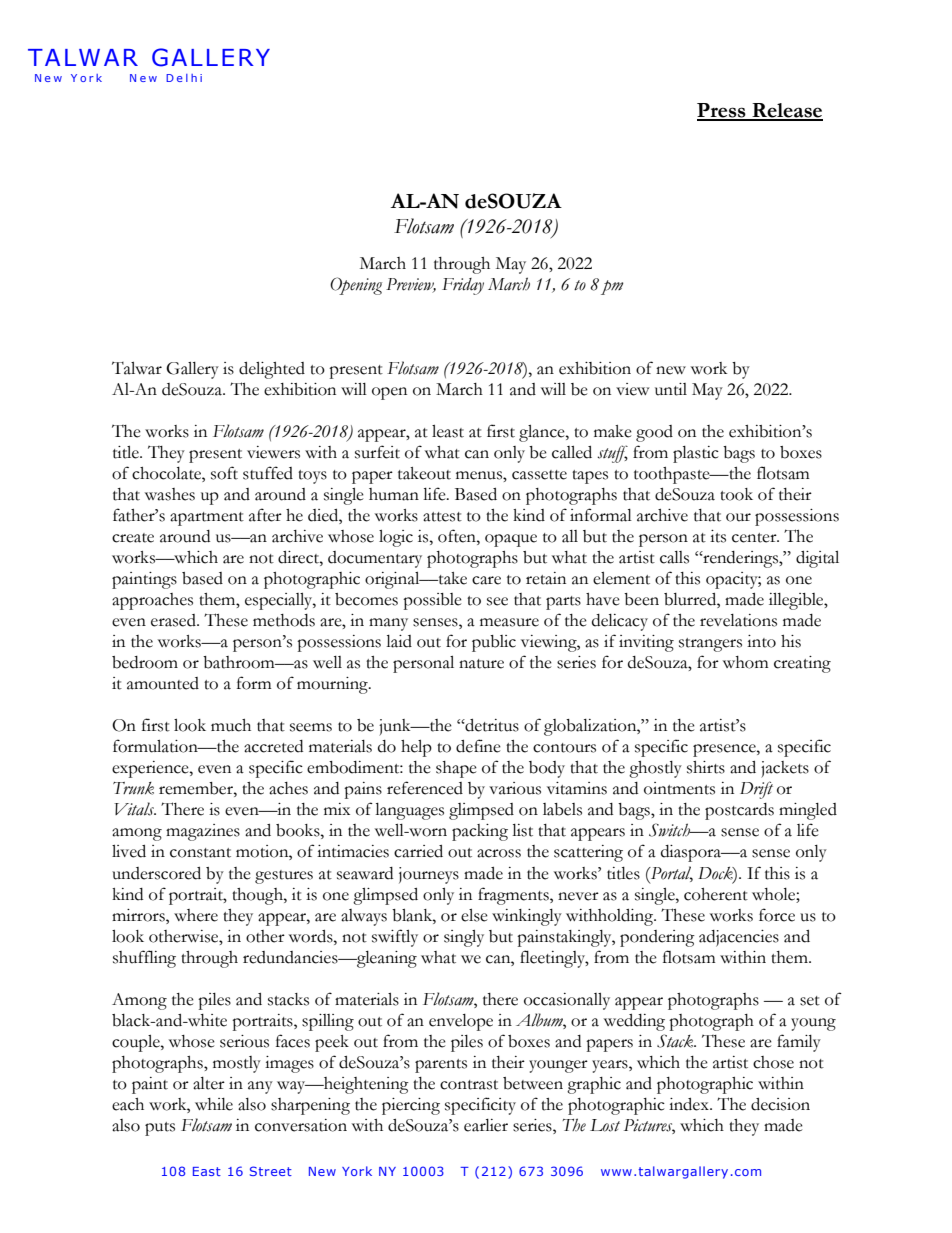 The image size is (952, 1233). Describe the element at coordinates (480, 832) in the screenshot. I see `packing` at that location.
